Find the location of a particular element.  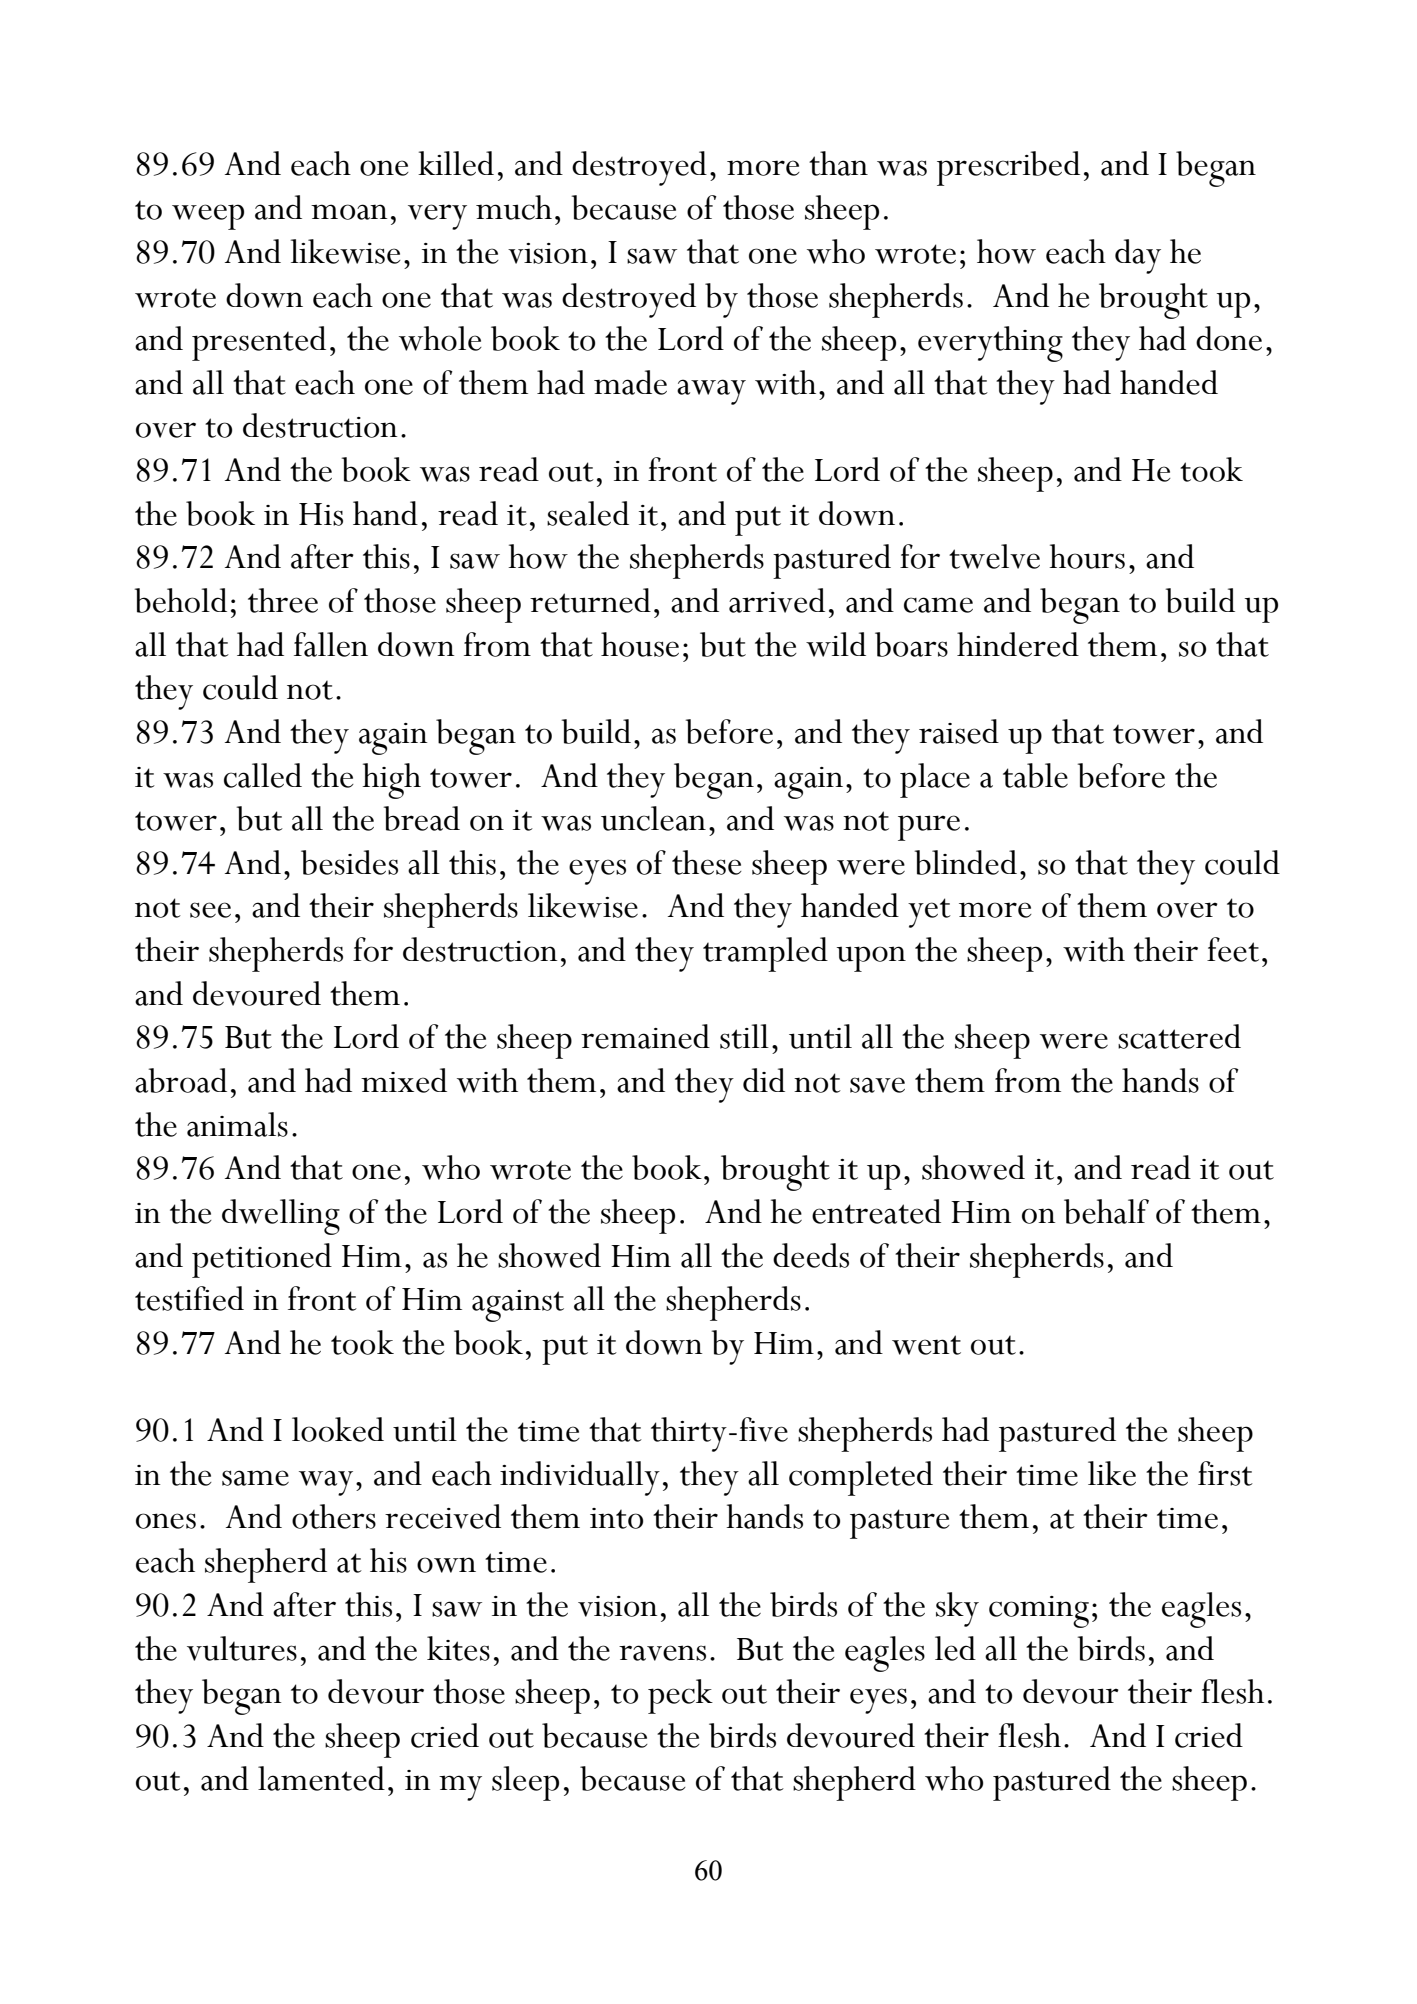

lamented is located at coordinates (321, 1778).
